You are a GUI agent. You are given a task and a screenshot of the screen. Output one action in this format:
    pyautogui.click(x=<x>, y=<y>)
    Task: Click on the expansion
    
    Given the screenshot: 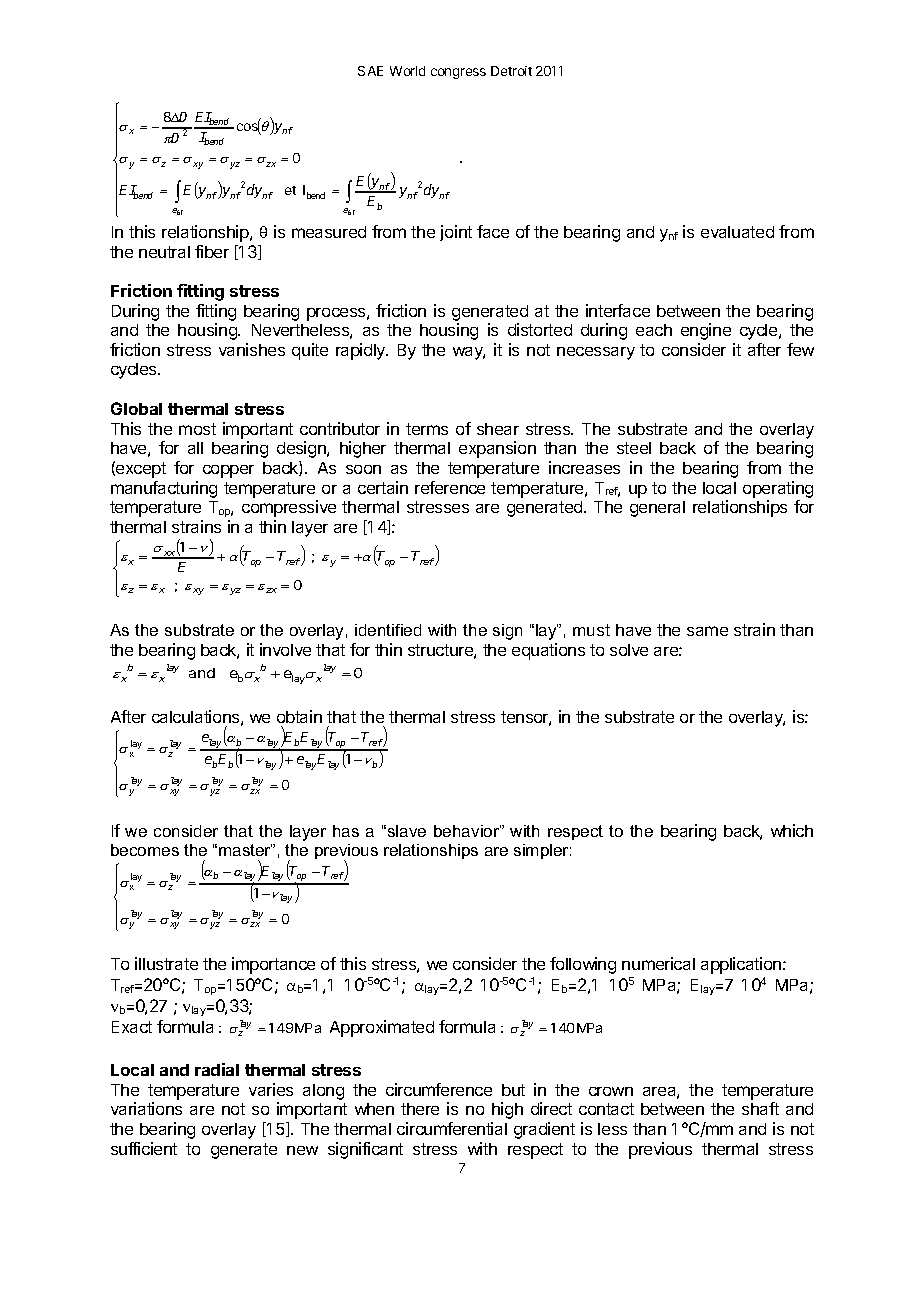 What is the action you would take?
    pyautogui.click(x=497, y=449)
